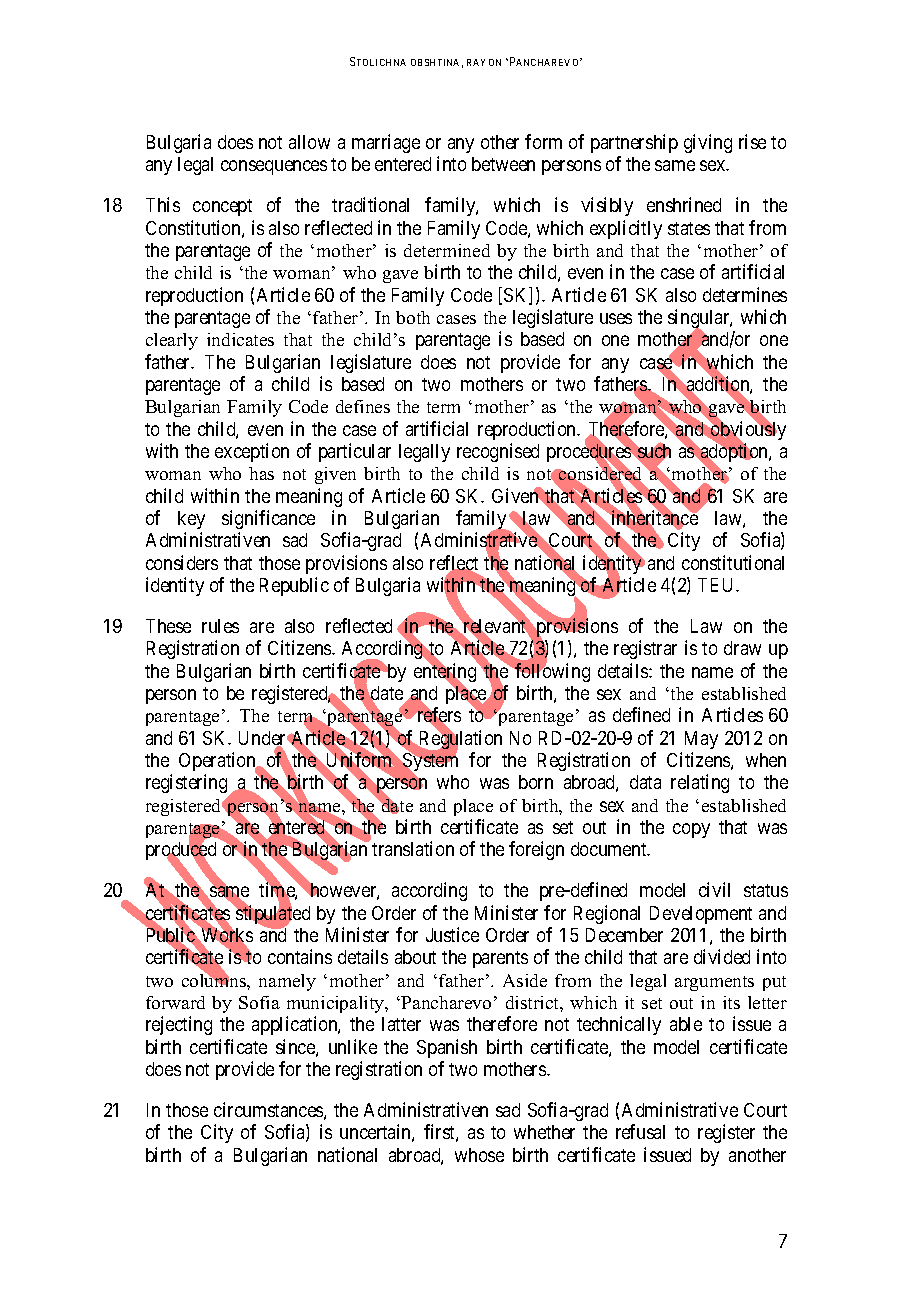 This document has height=1308, width=924. What do you see at coordinates (220, 626) in the document?
I see `rules` at bounding box center [220, 626].
